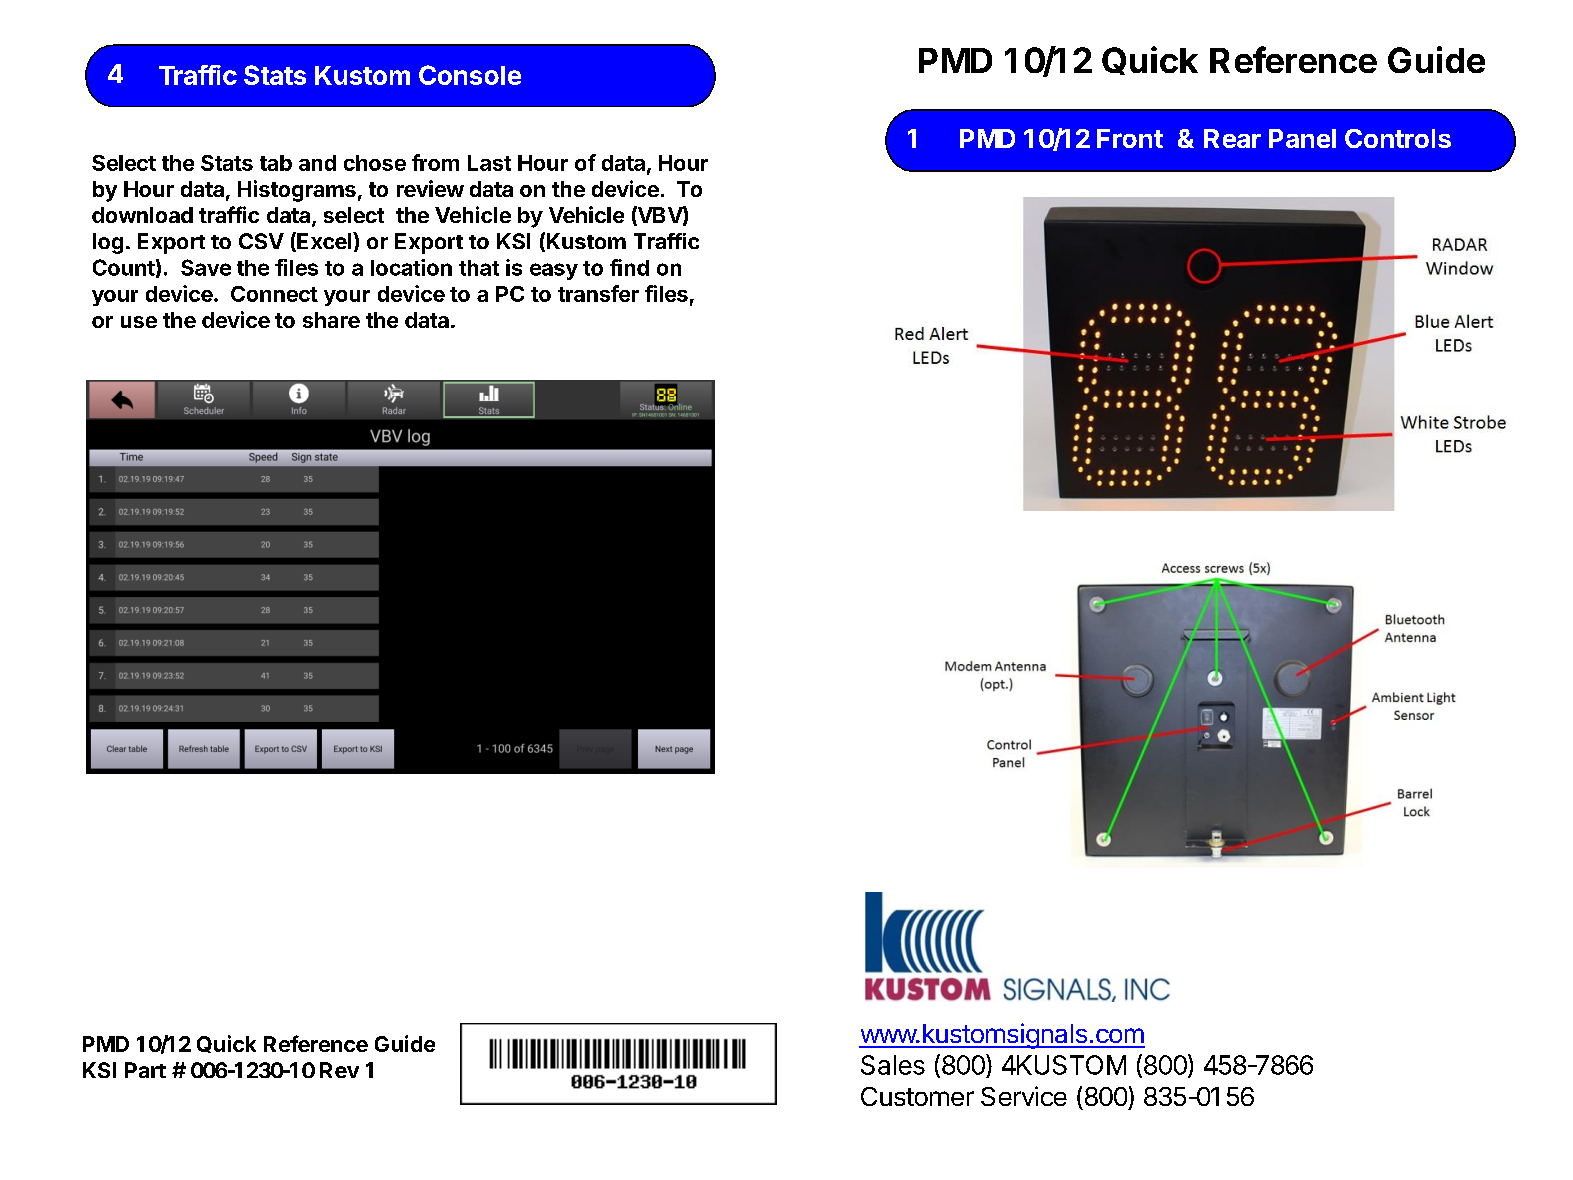  Describe the element at coordinates (1232, 138) in the document. I see `Rear` at that location.
